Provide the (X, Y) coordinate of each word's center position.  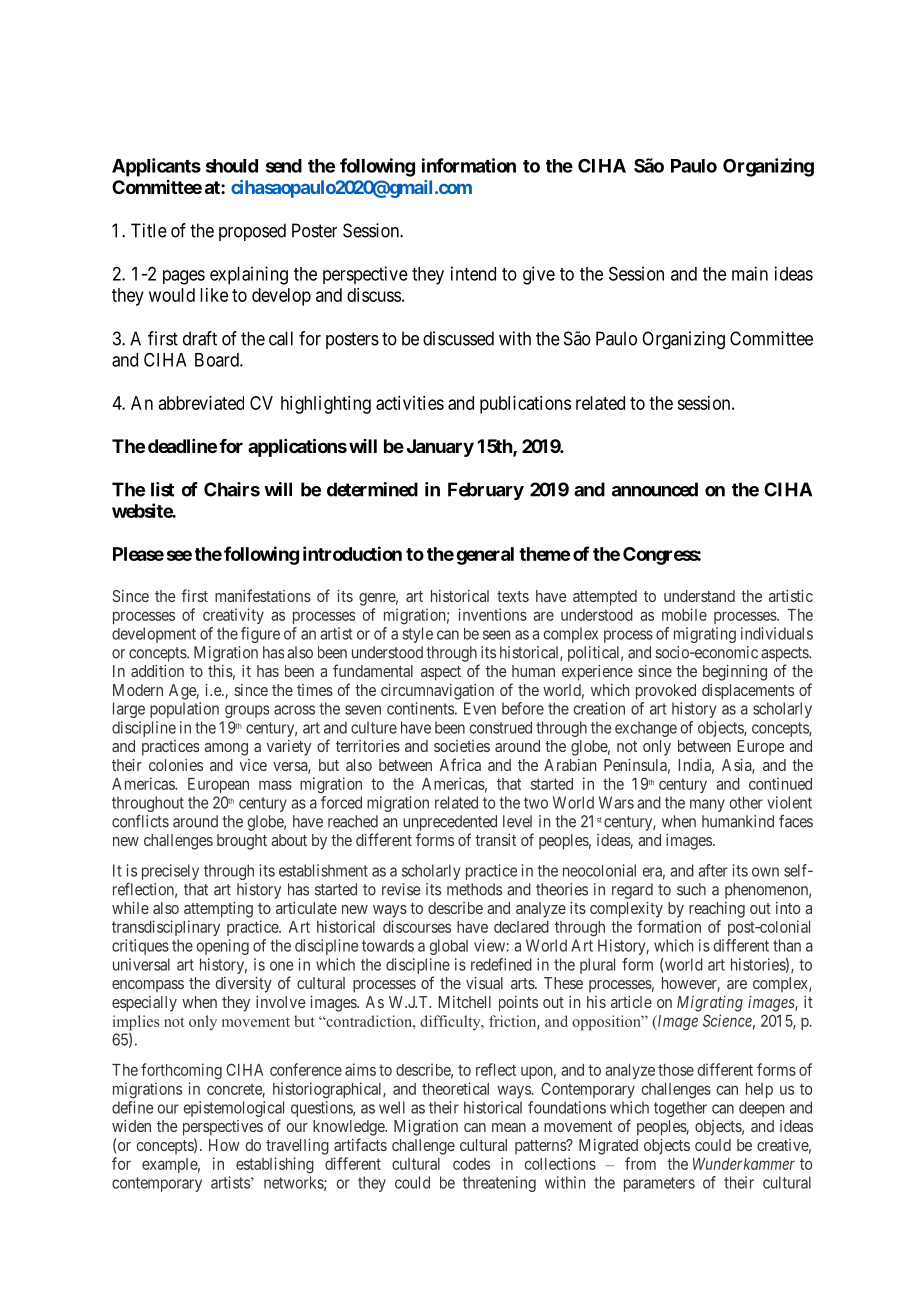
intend (473, 273)
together (680, 1109)
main (750, 273)
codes (471, 1164)
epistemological (234, 1109)
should (232, 166)
